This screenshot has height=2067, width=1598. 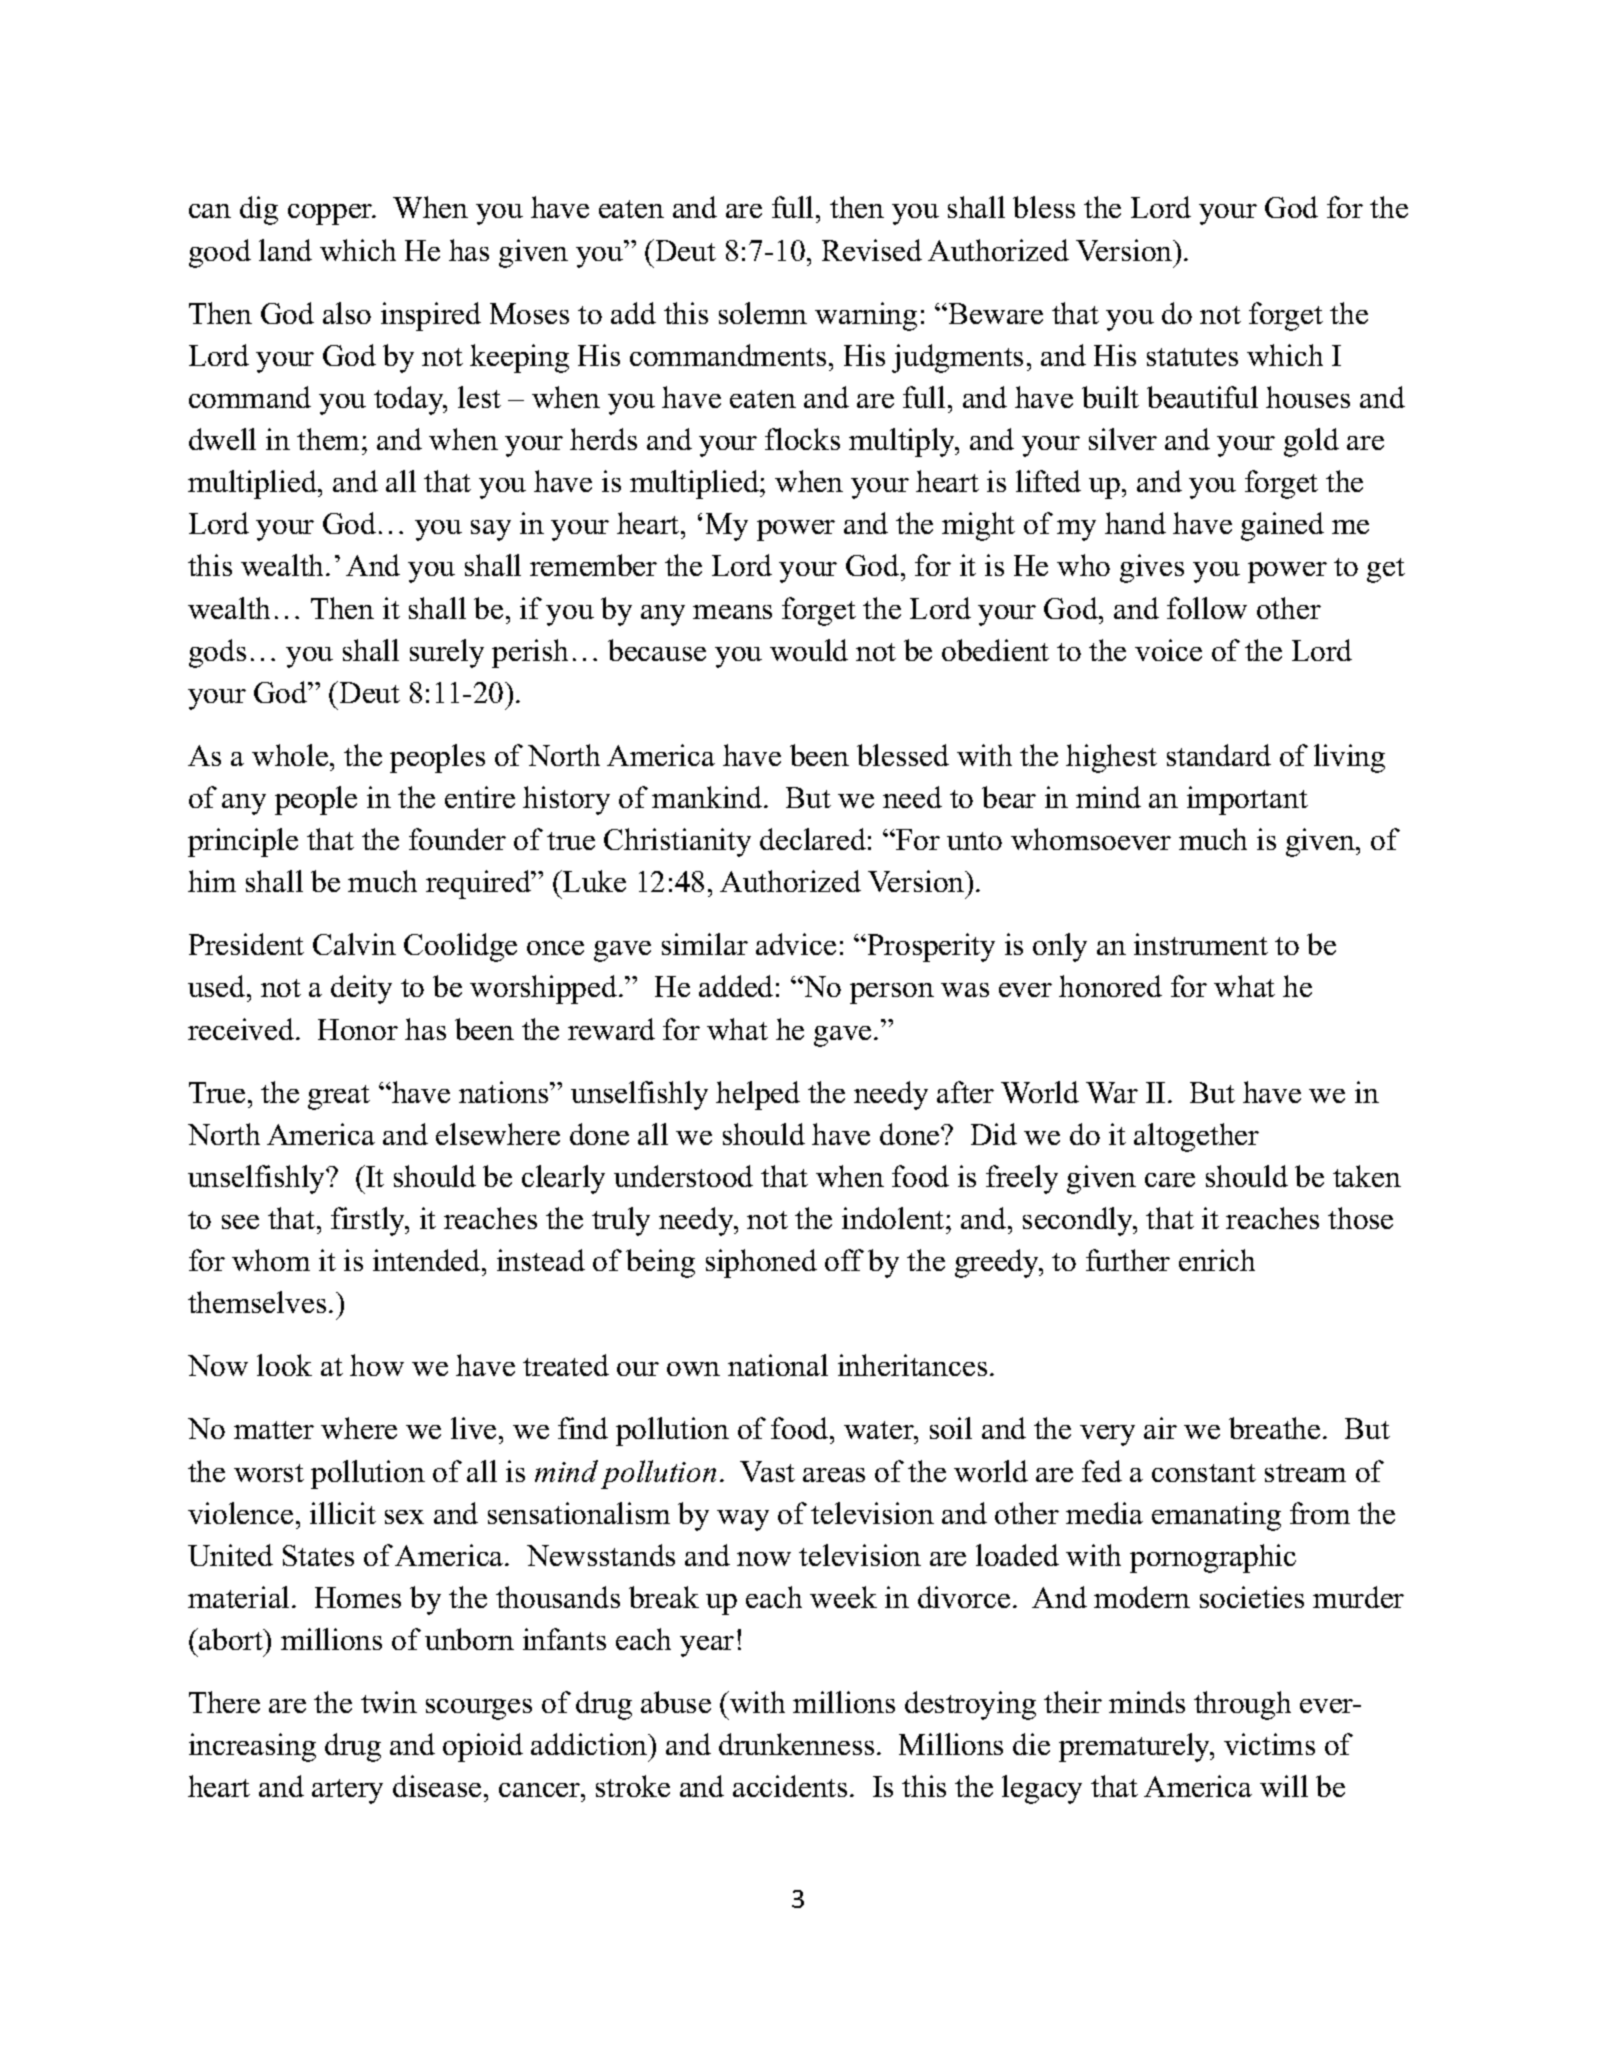 What do you see at coordinates (347, 1791) in the screenshot?
I see `artery` at bounding box center [347, 1791].
